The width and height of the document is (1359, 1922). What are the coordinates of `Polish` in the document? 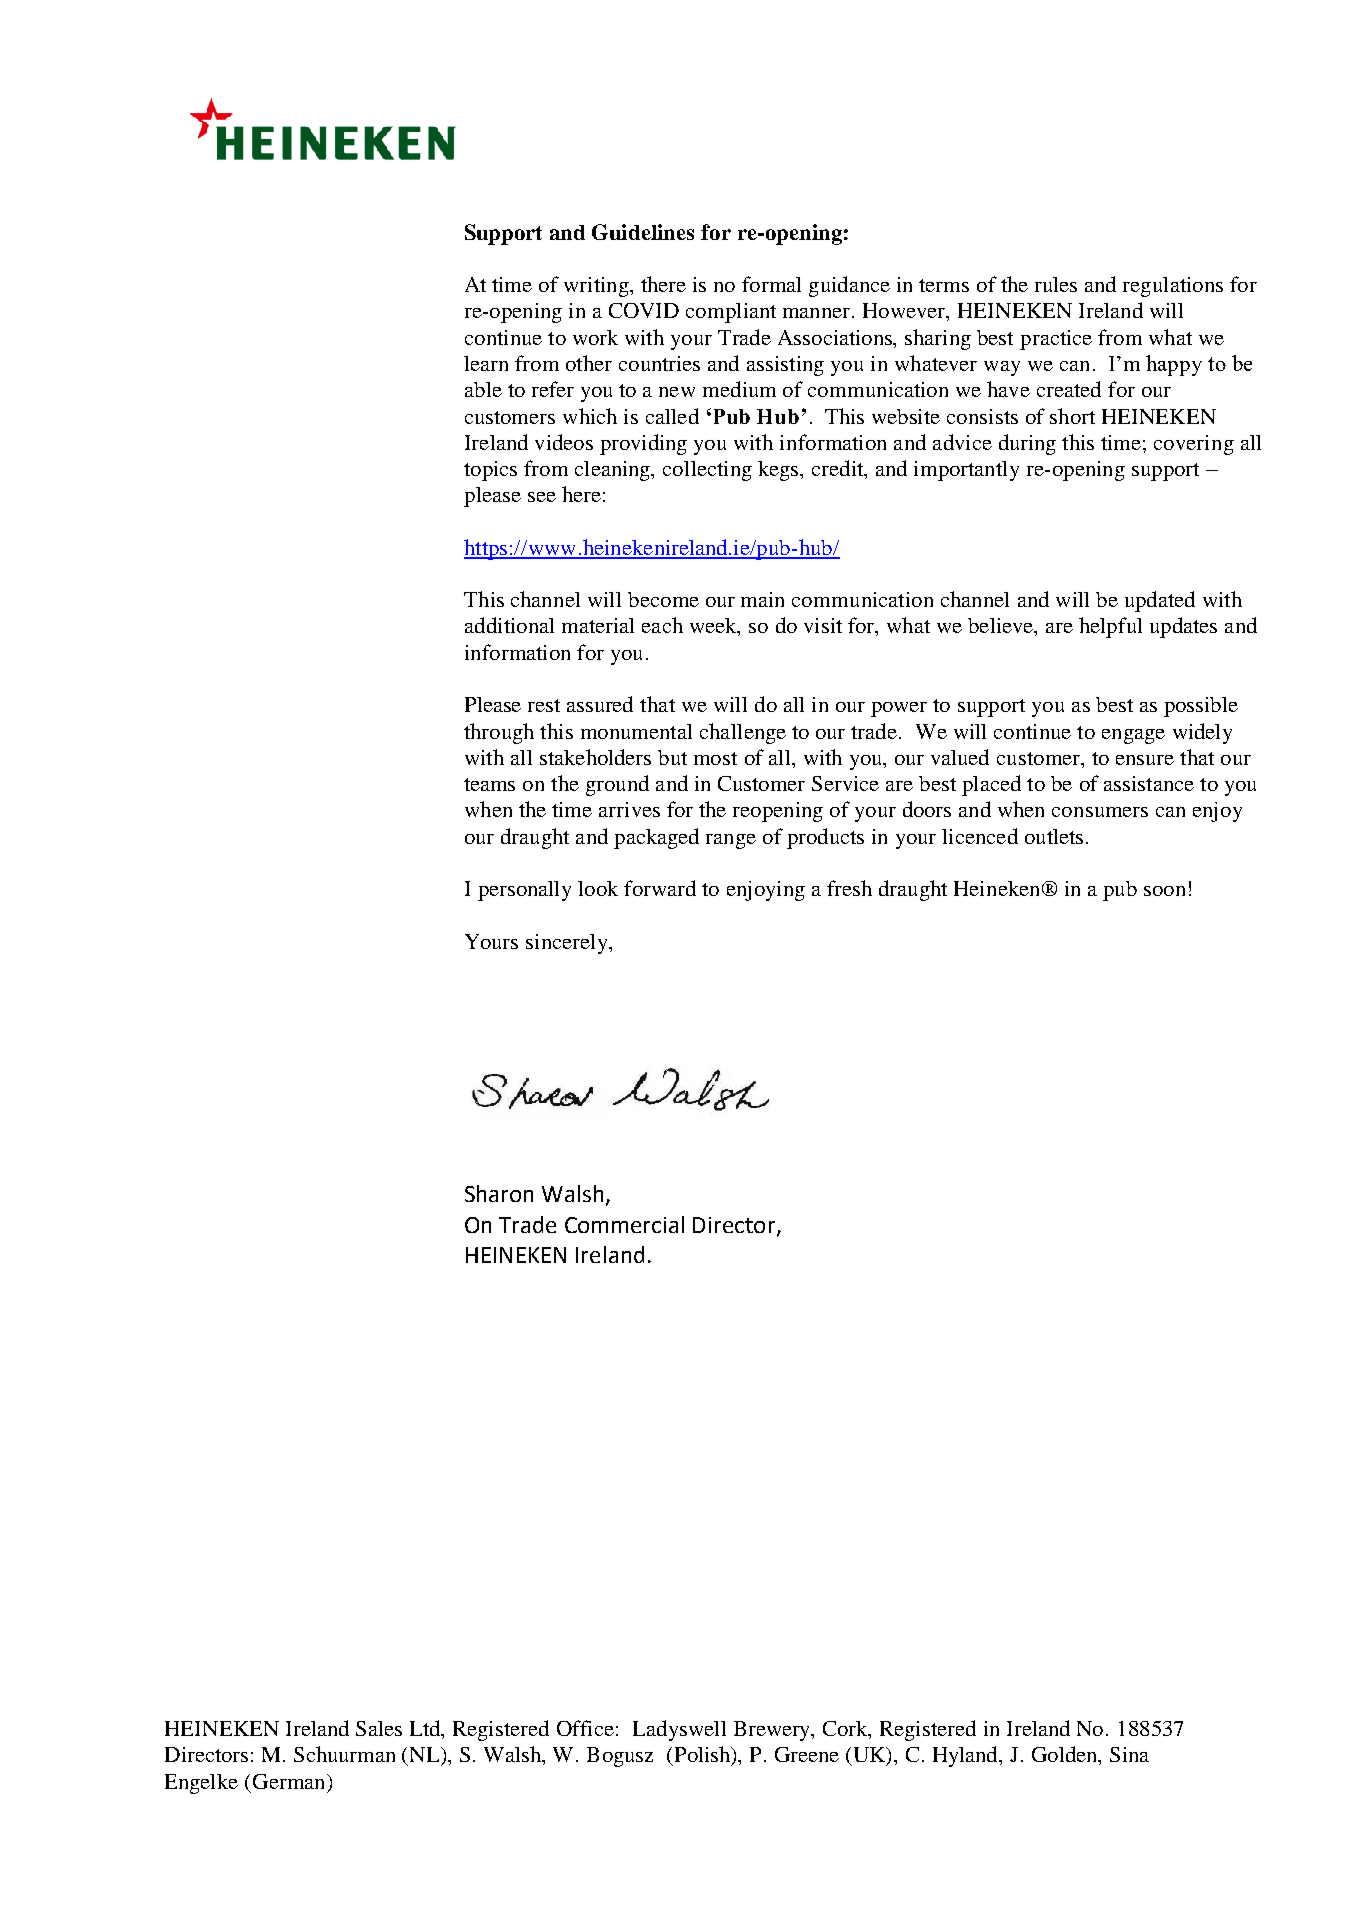 It's located at (704, 1755).
